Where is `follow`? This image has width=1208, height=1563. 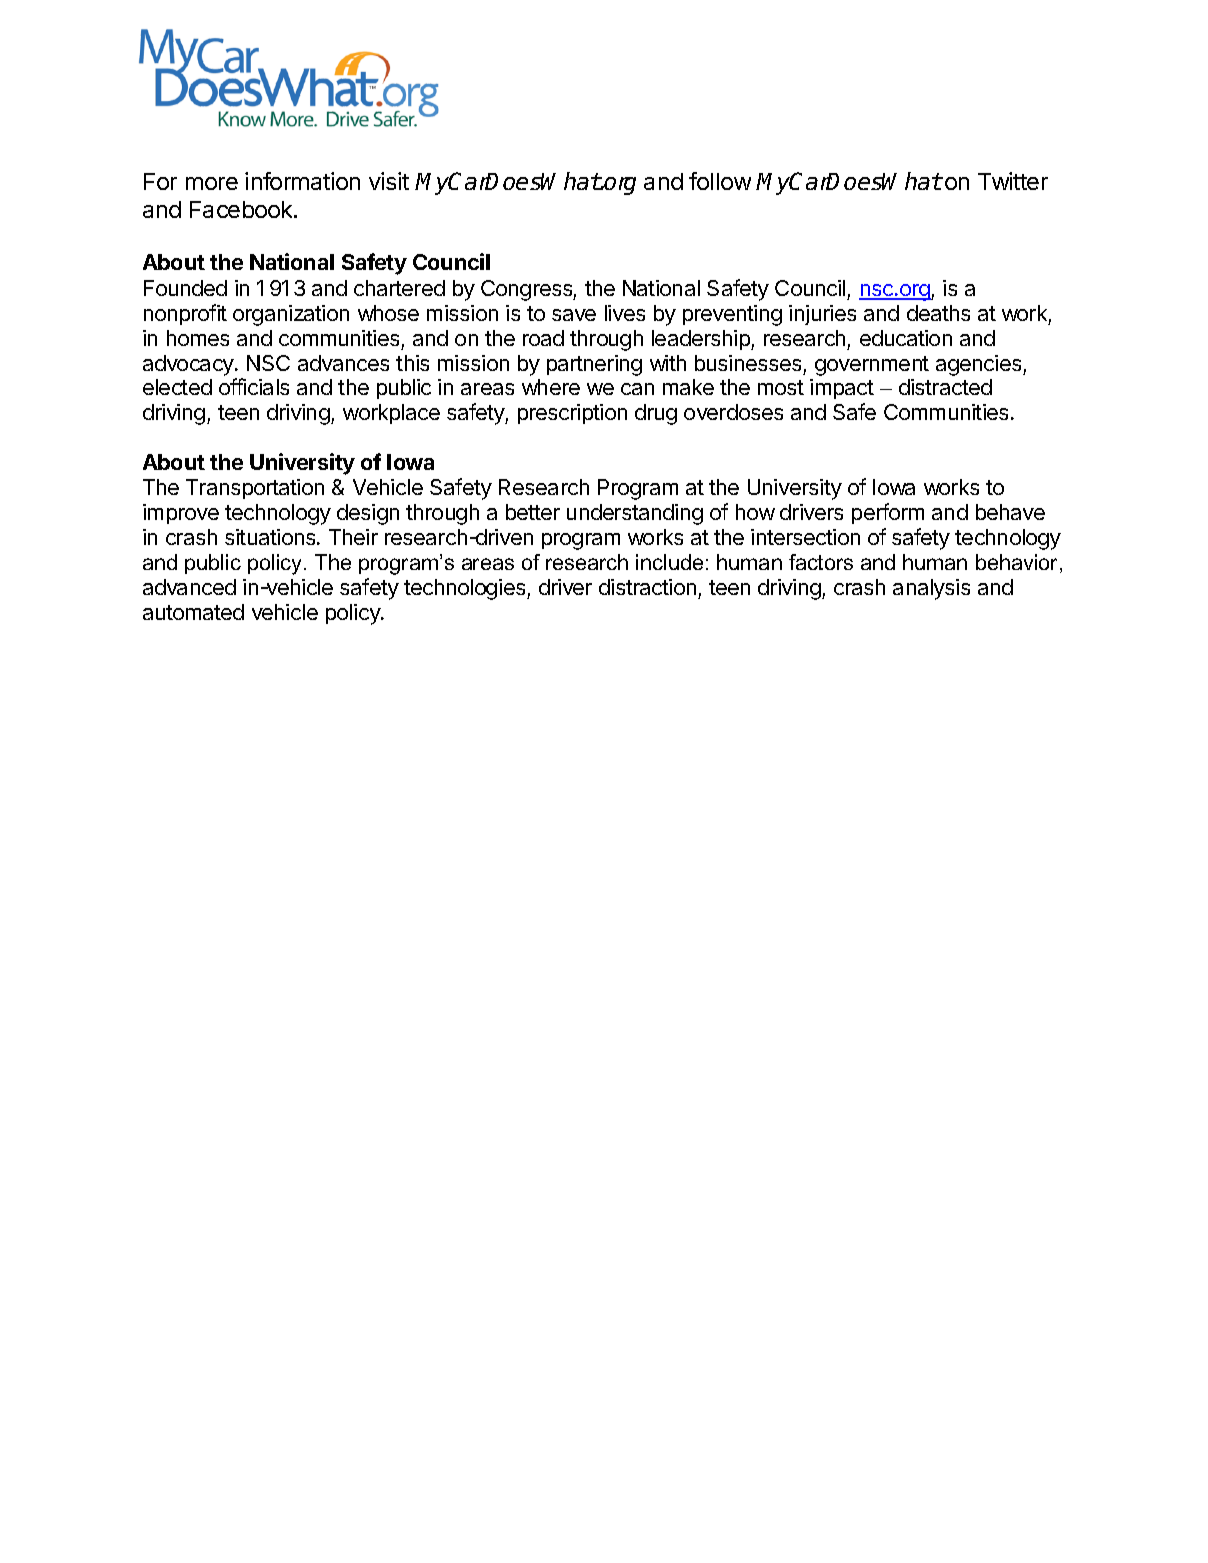
follow is located at coordinates (720, 181).
